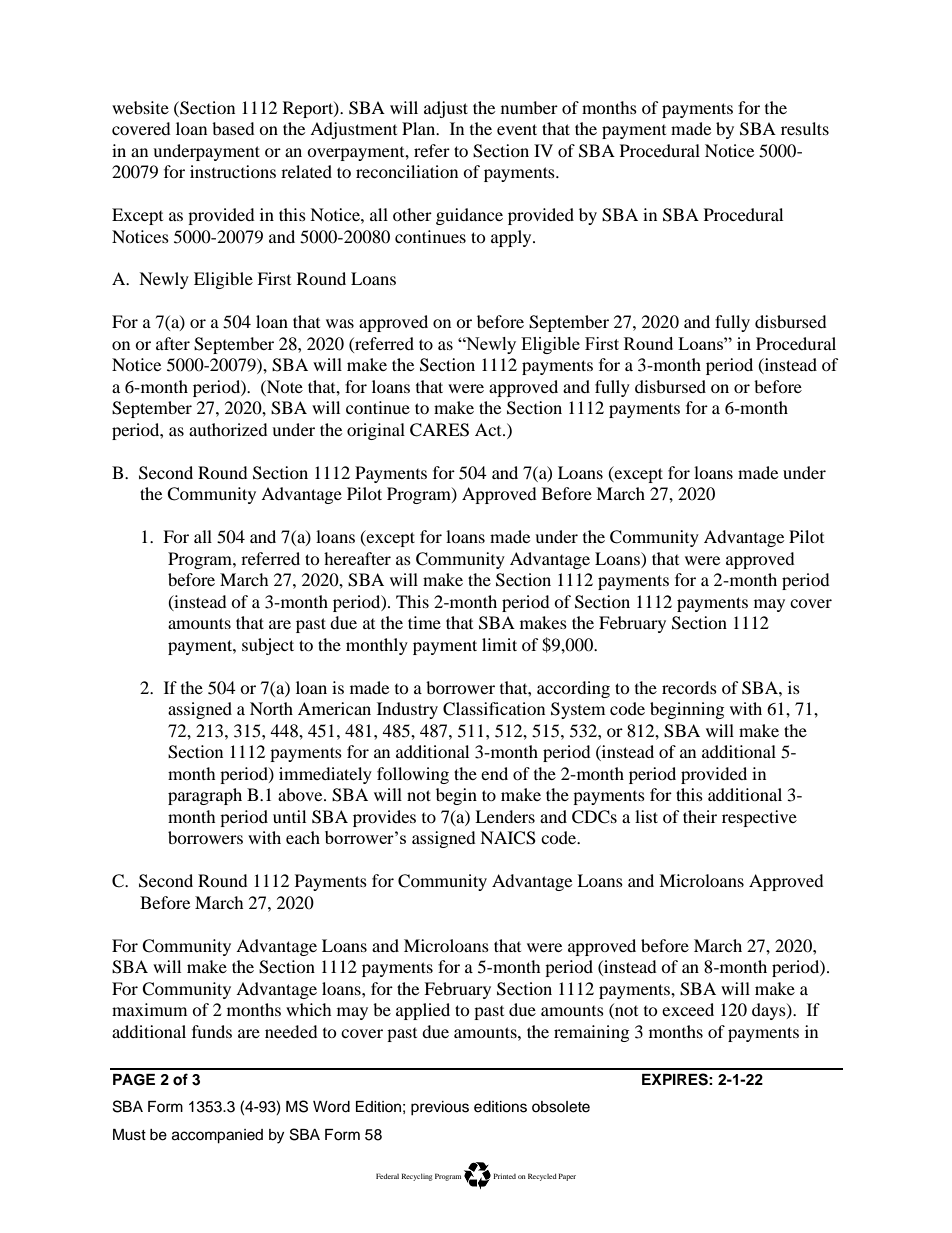 The height and width of the screenshot is (1233, 952). I want to click on authorized, so click(228, 429).
